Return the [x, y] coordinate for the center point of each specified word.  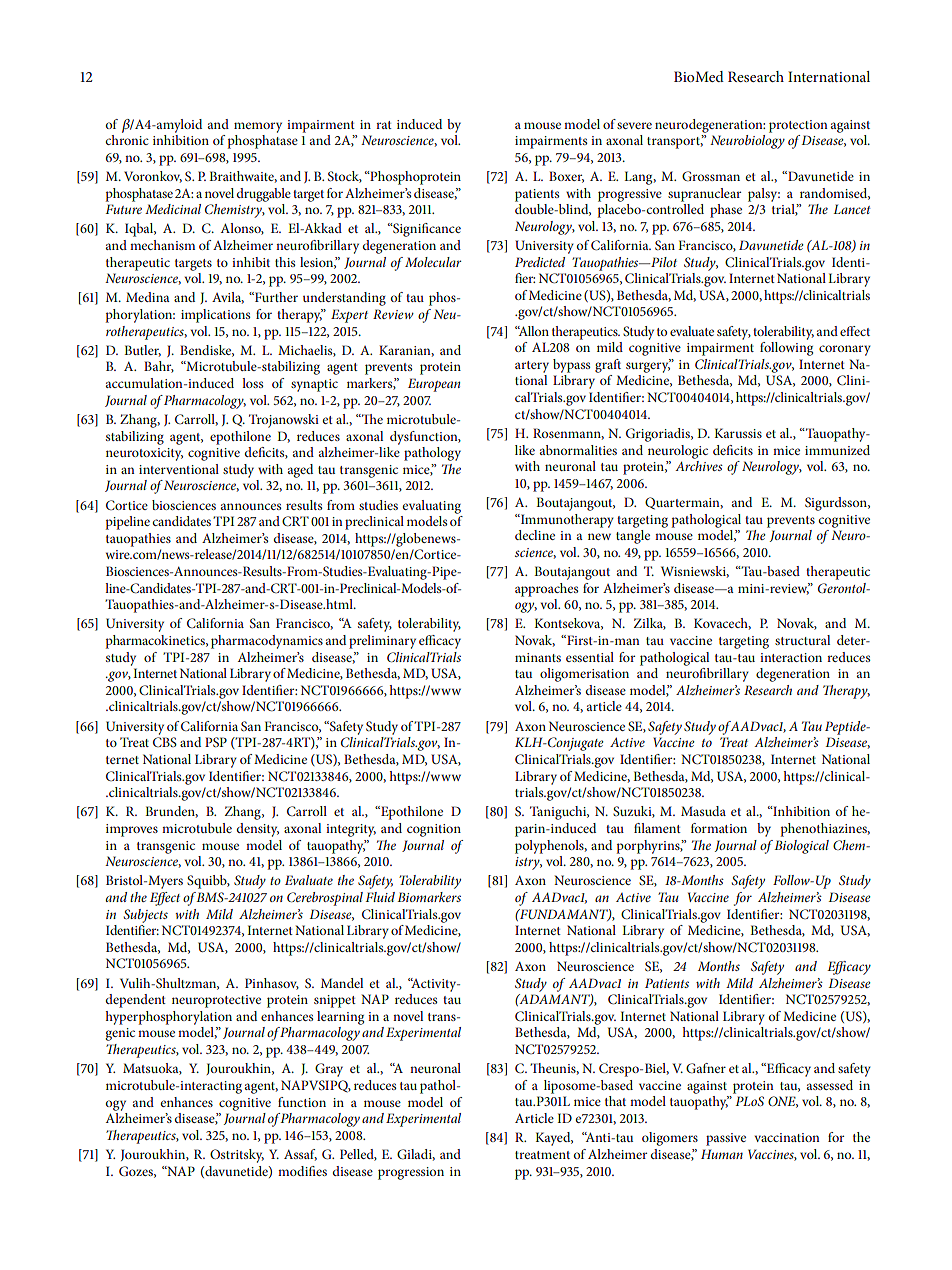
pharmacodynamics [267, 642]
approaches [546, 590]
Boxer [566, 177]
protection [798, 126]
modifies [302, 1171]
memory [258, 127]
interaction [791, 657]
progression [411, 1173]
